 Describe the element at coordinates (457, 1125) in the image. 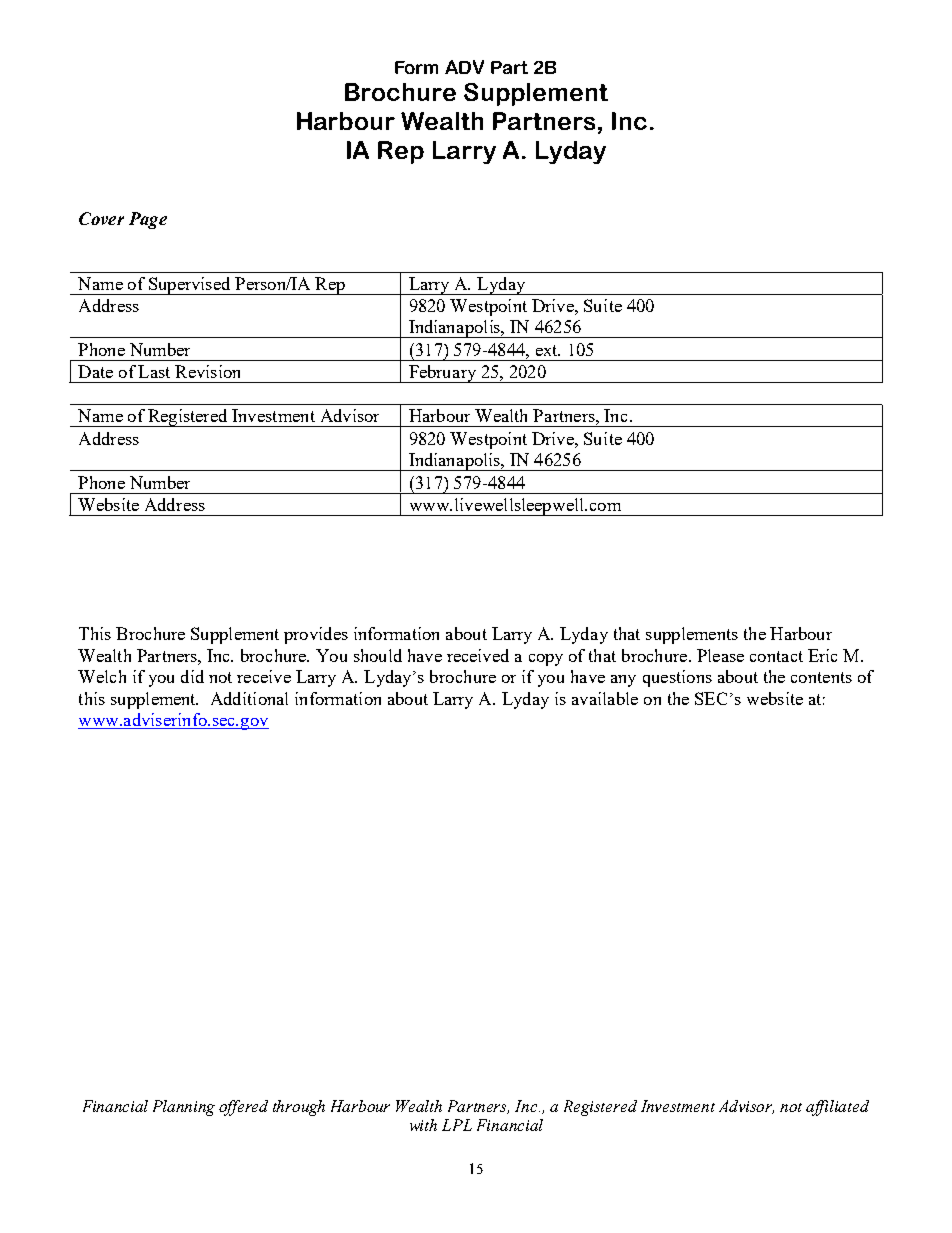

I see `LPL` at that location.
